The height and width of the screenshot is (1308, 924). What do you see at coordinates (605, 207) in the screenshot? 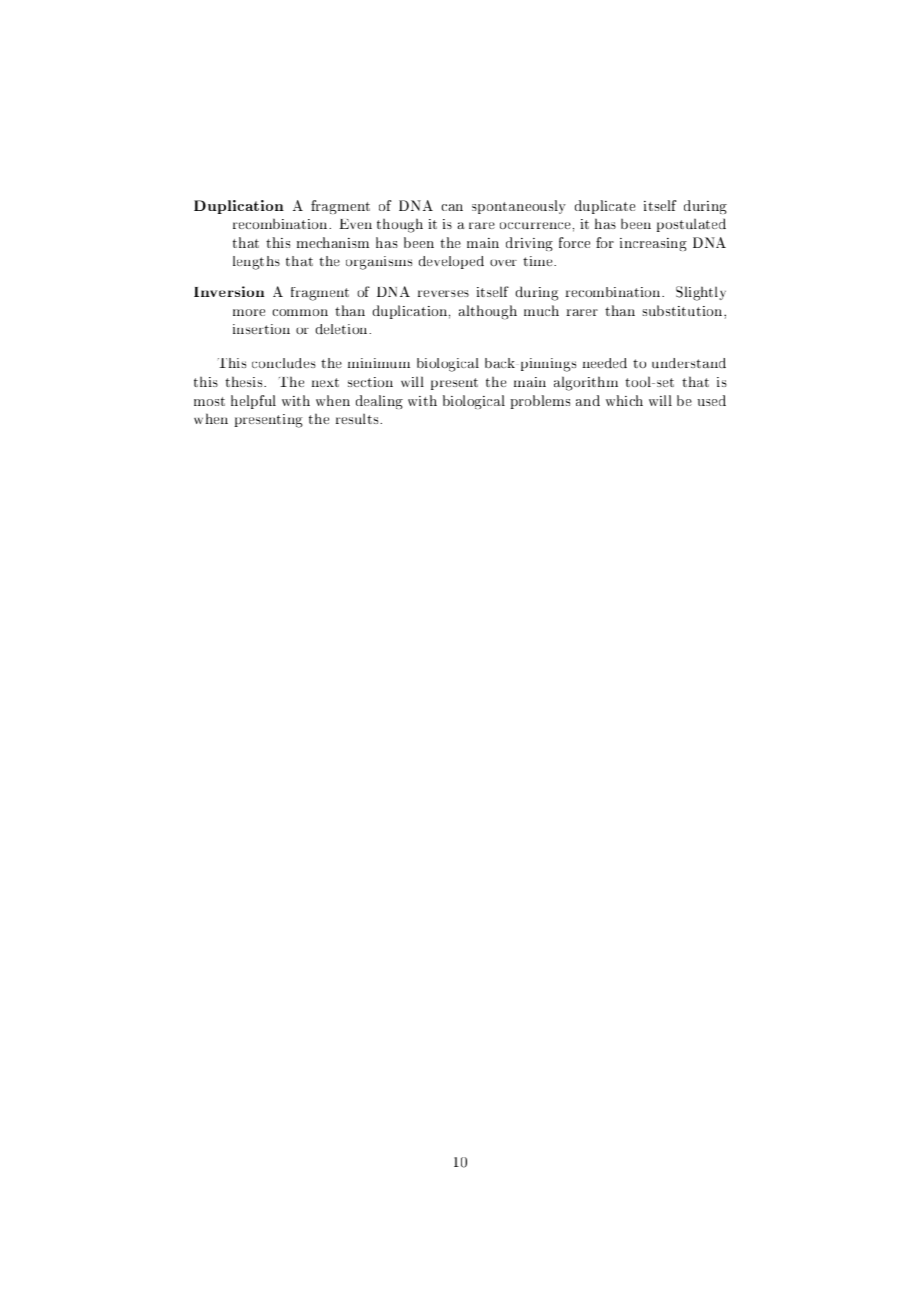
I see `duplicate` at bounding box center [605, 207].
